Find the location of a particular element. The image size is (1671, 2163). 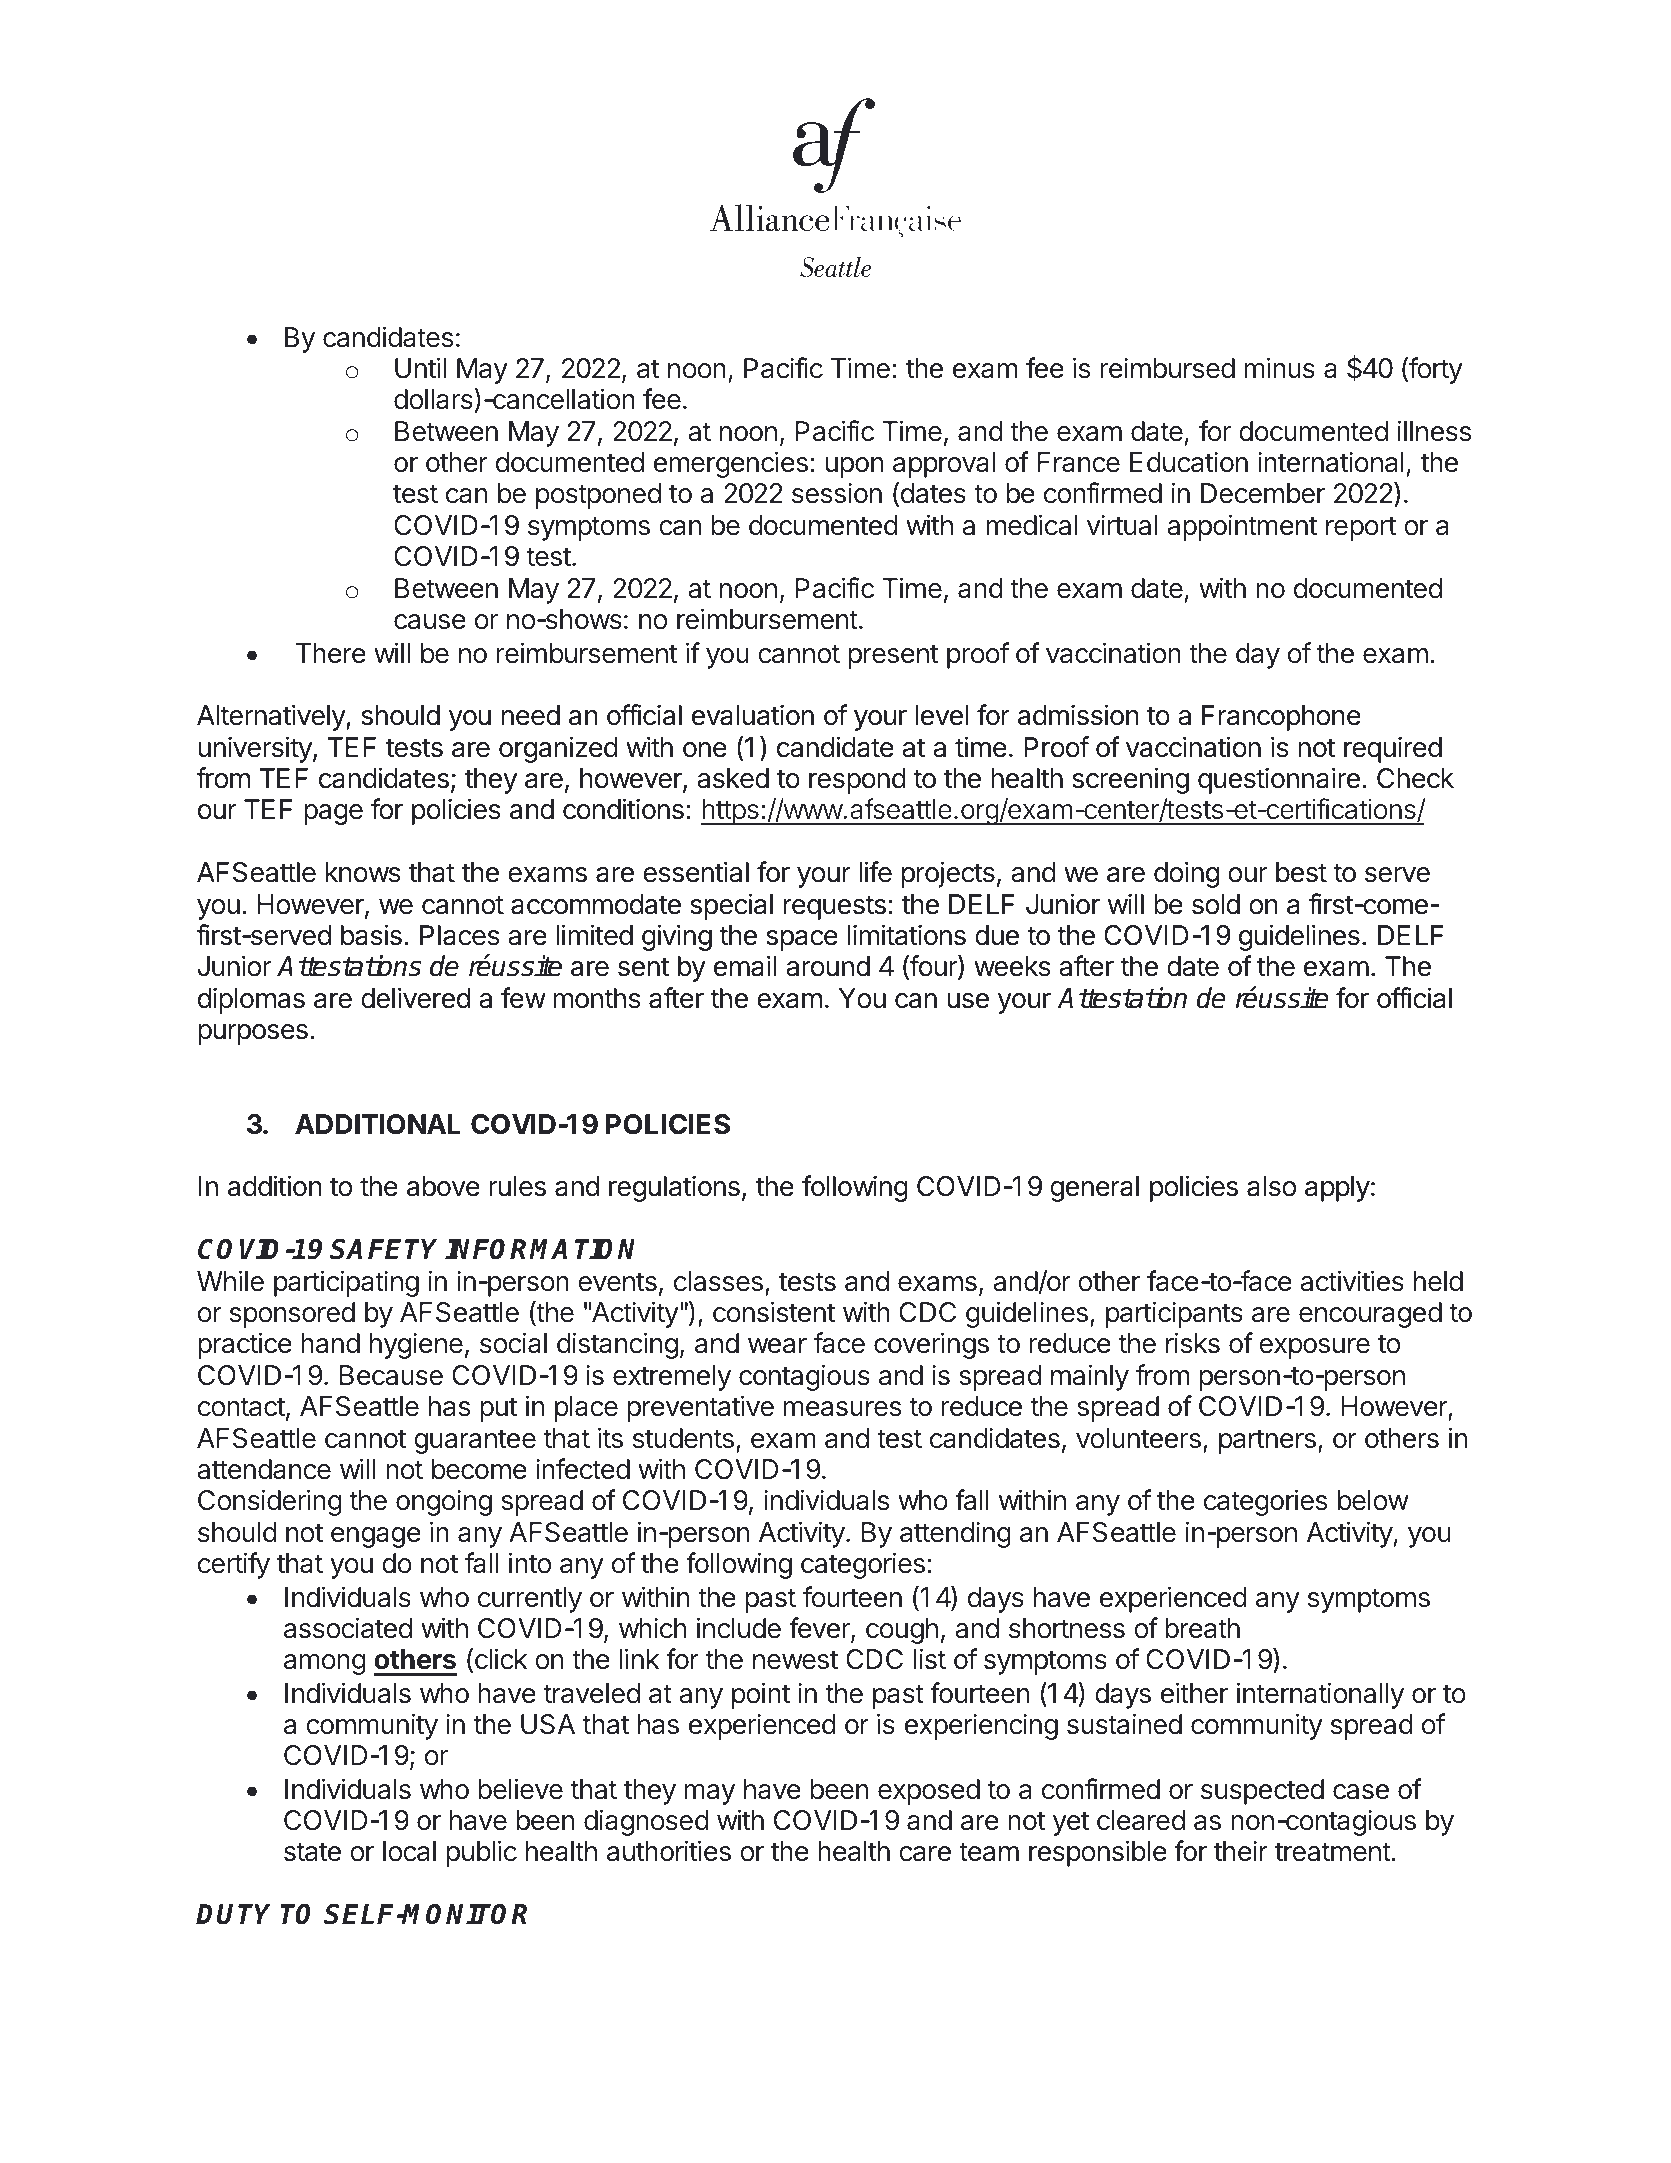

upon is located at coordinates (854, 467).
